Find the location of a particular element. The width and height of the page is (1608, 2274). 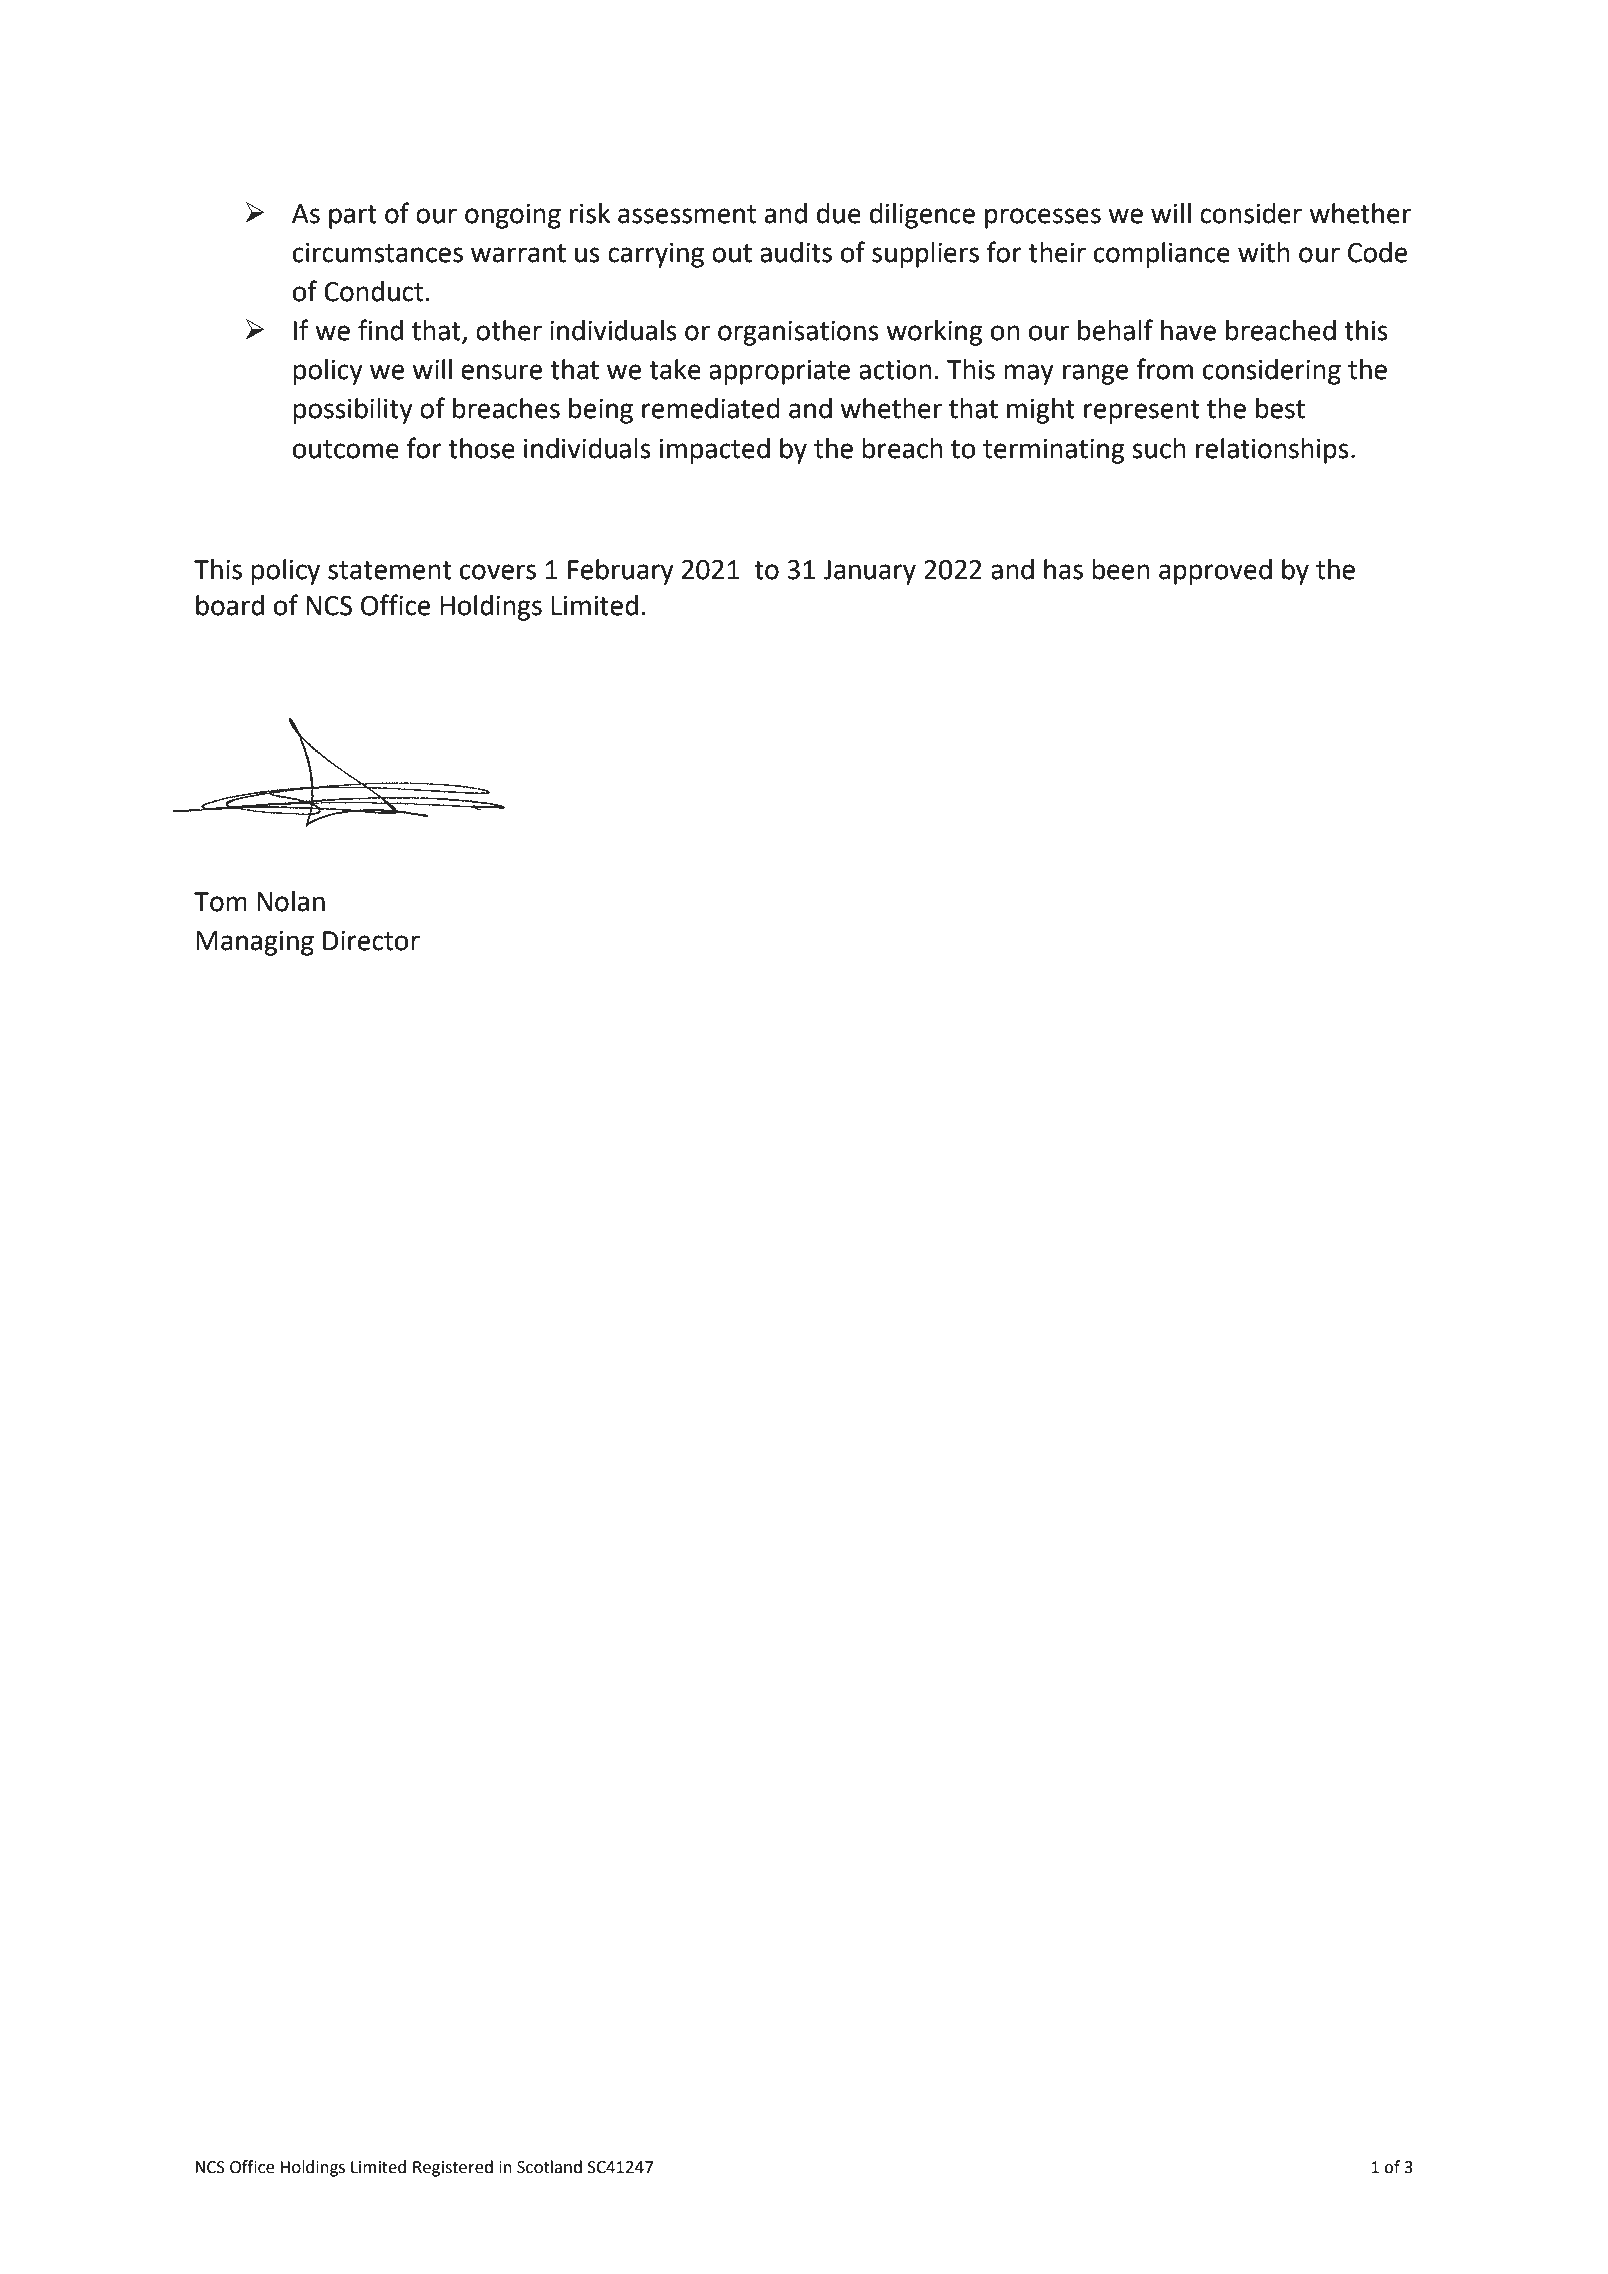

Managing is located at coordinates (255, 943).
